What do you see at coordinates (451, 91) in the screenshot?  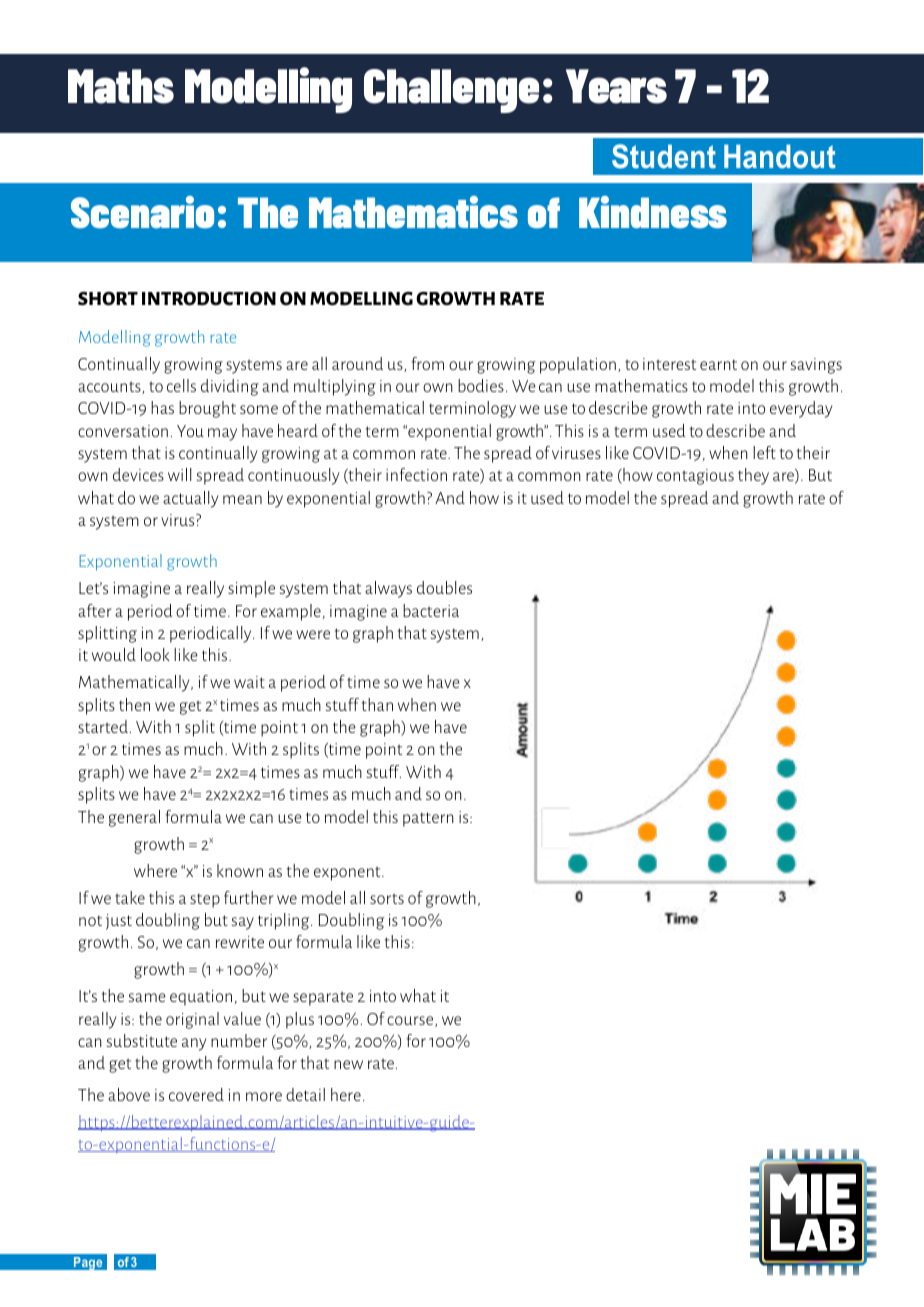 I see `Challenge` at bounding box center [451, 91].
